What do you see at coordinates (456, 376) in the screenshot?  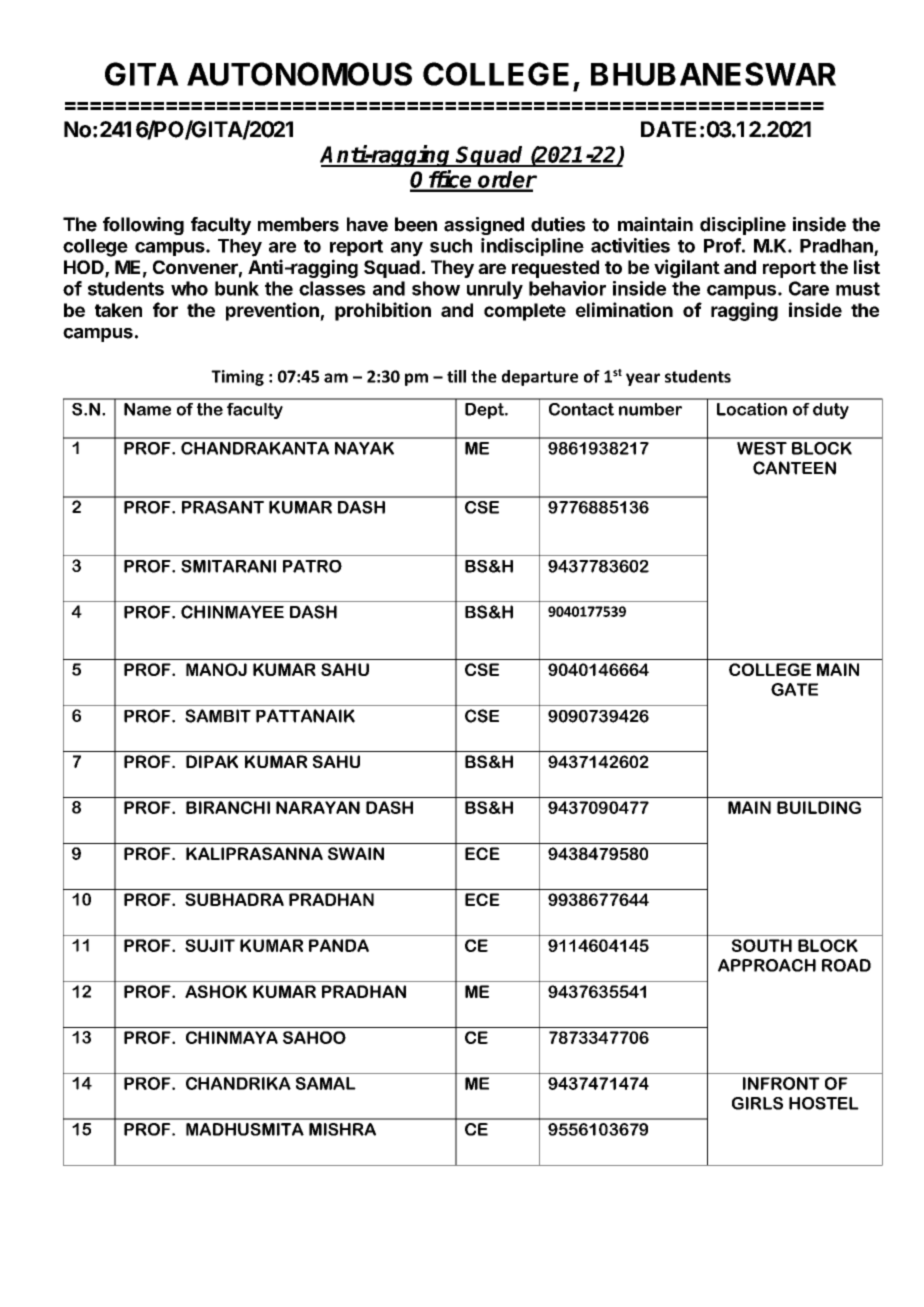 I see `till` at bounding box center [456, 376].
